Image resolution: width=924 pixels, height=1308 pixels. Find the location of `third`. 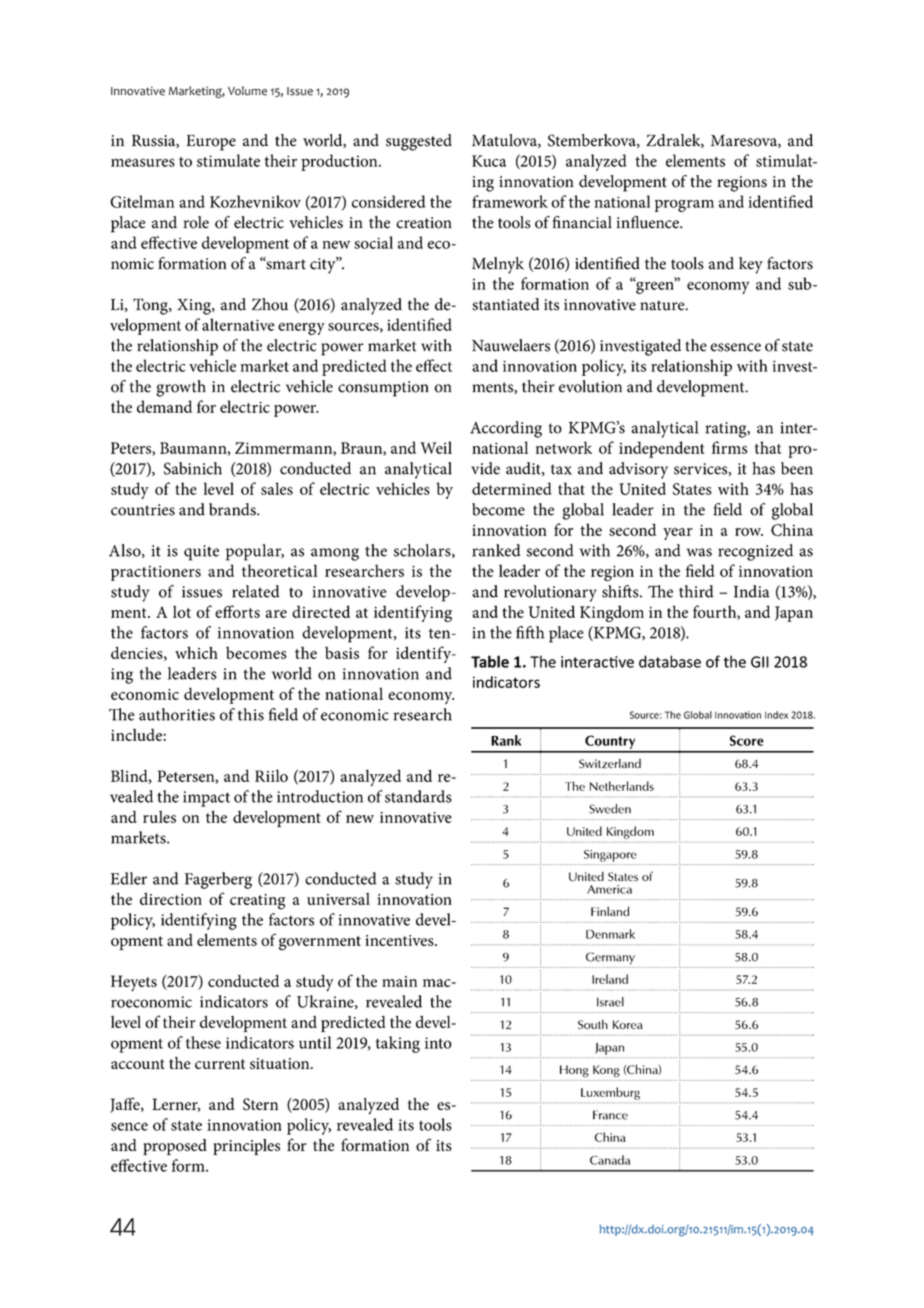

third is located at coordinates (696, 591).
